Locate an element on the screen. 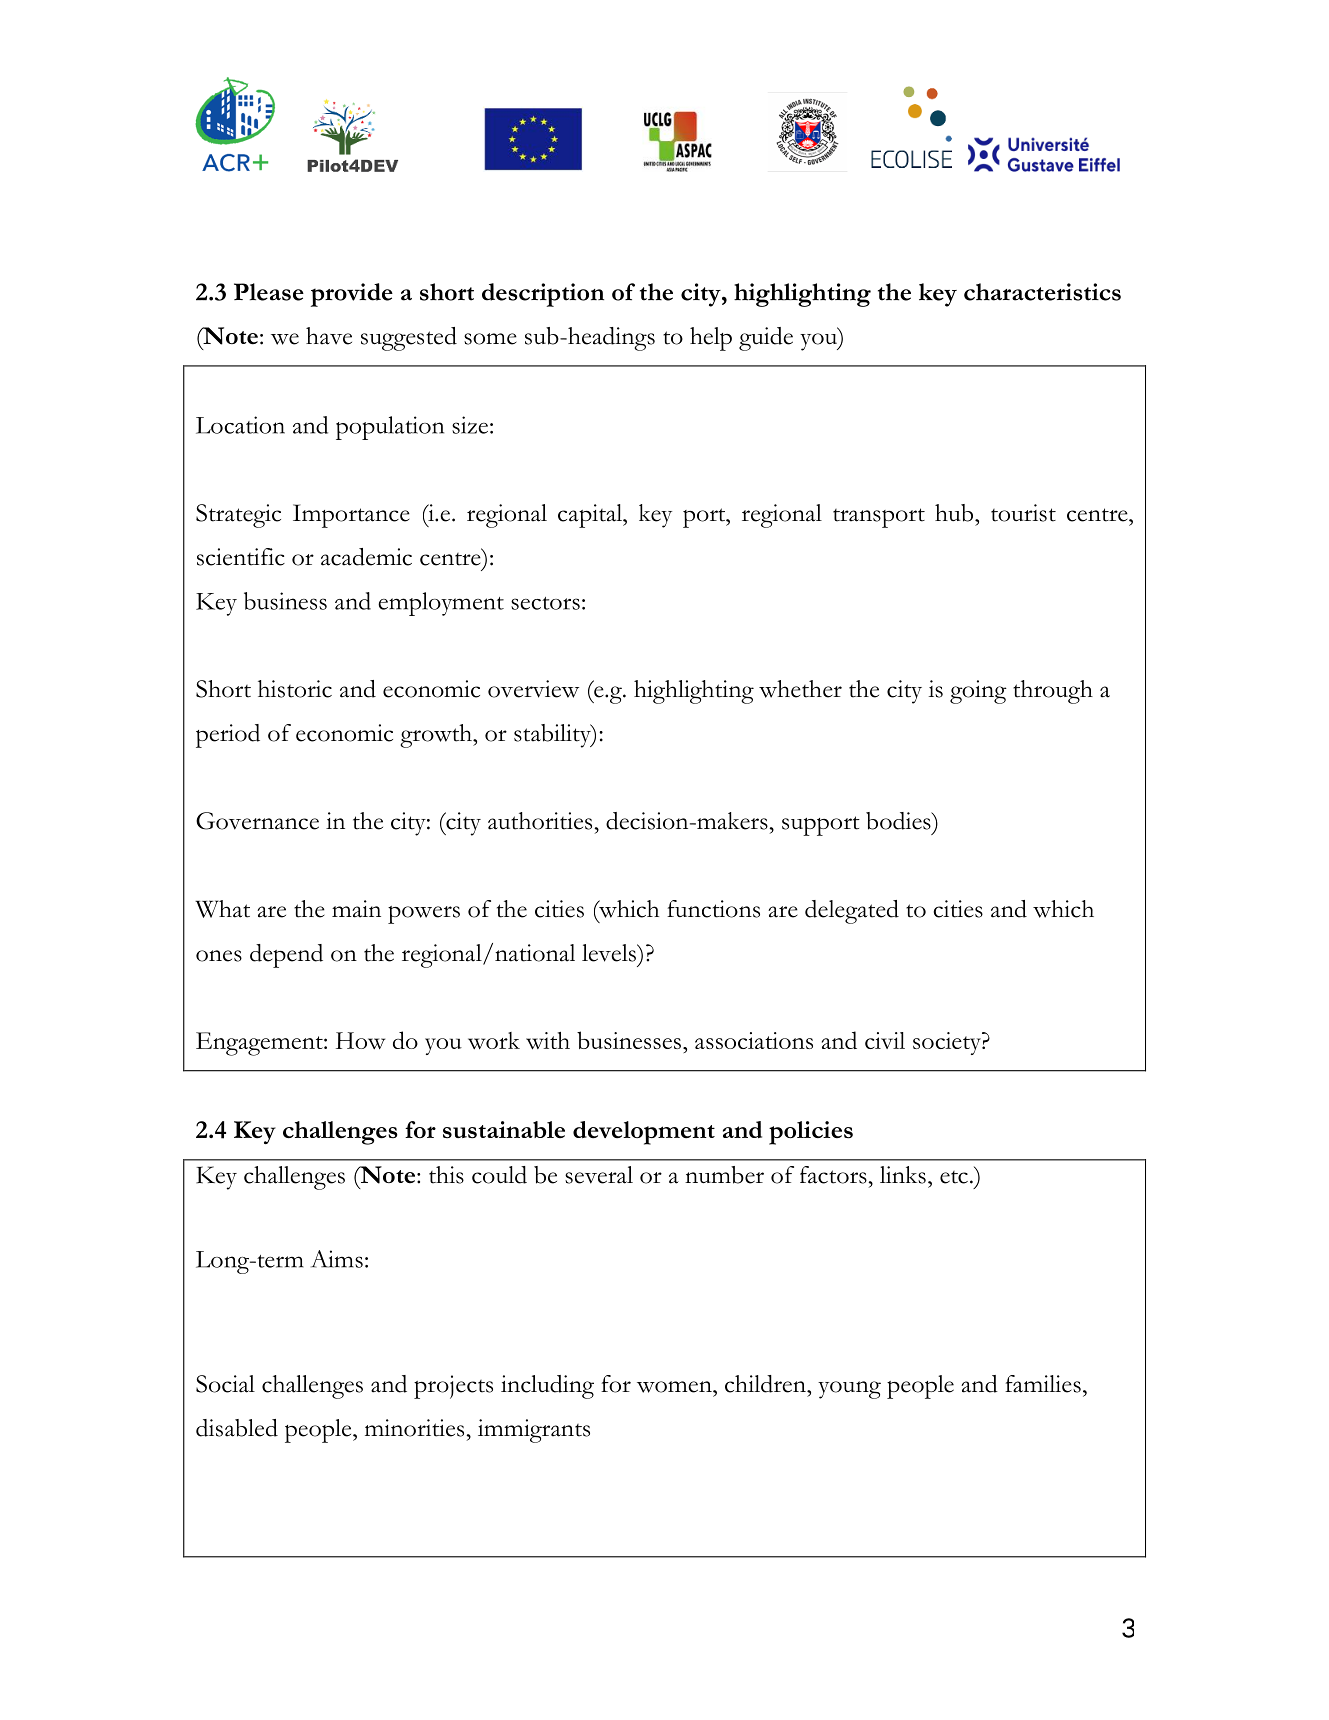  functions is located at coordinates (713, 909).
